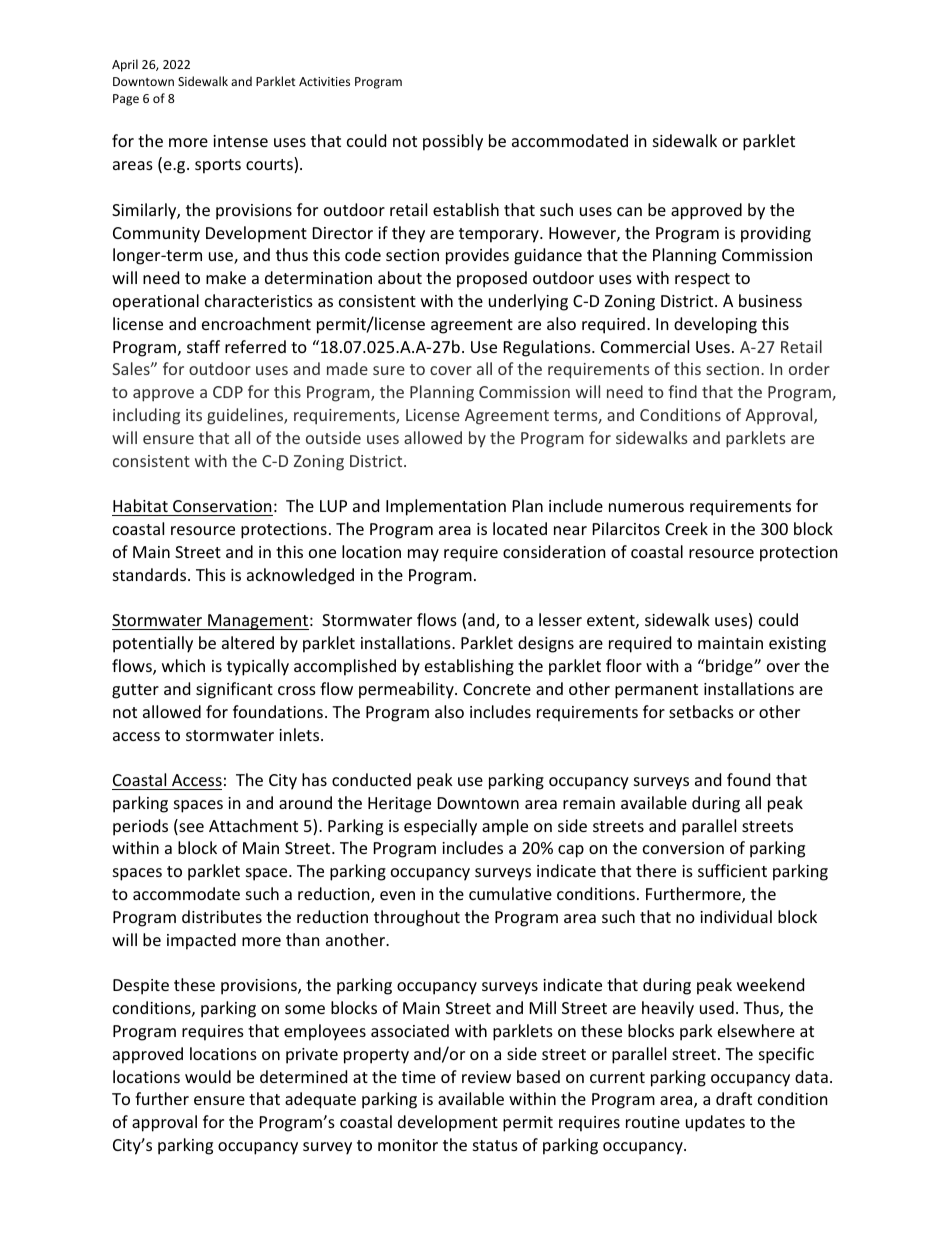 This screenshot has height=1233, width=952. I want to click on make, so click(226, 277).
